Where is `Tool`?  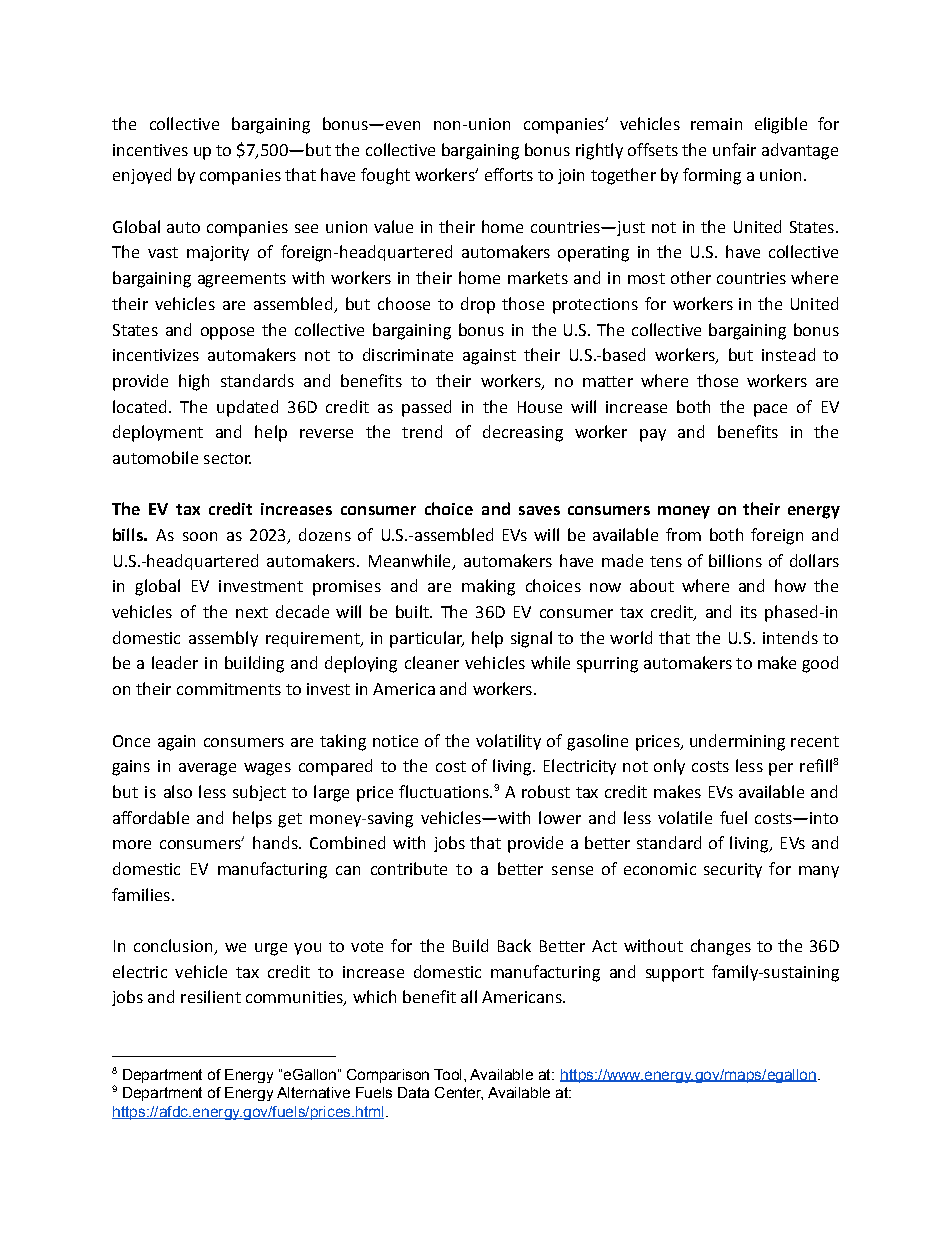 Tool is located at coordinates (447, 1074).
